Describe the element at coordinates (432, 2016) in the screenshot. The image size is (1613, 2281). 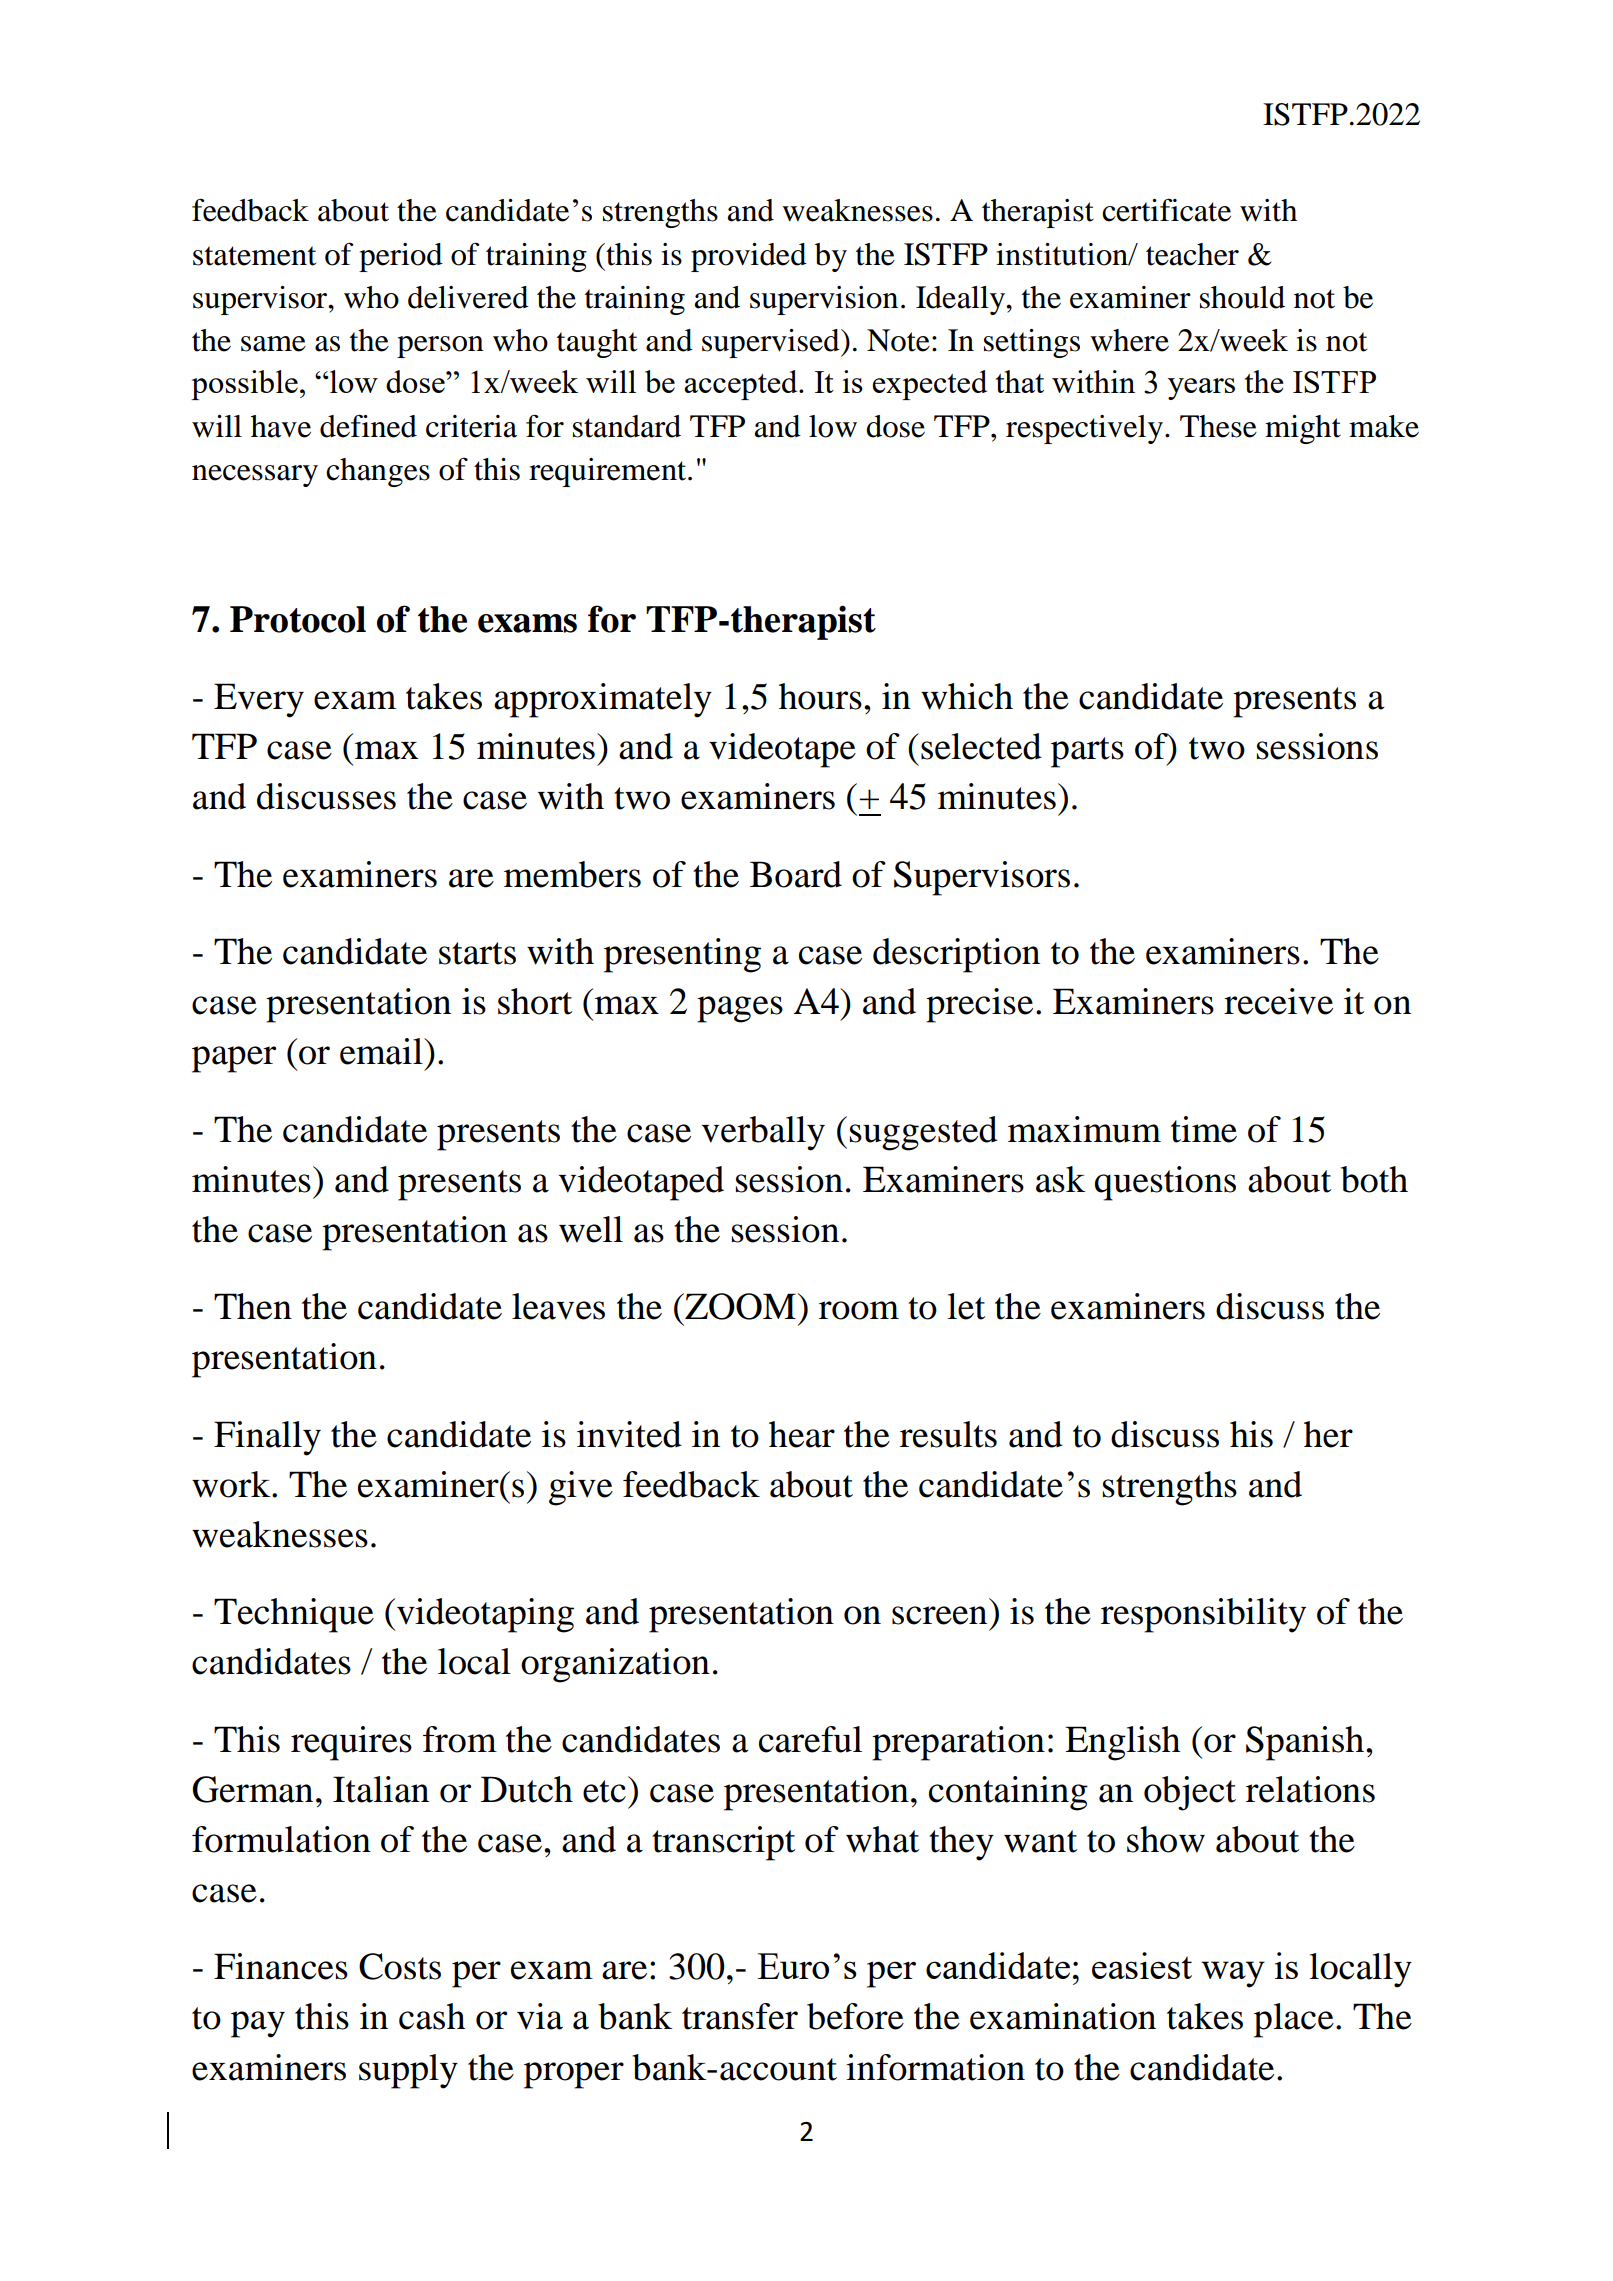
I see `cash` at that location.
